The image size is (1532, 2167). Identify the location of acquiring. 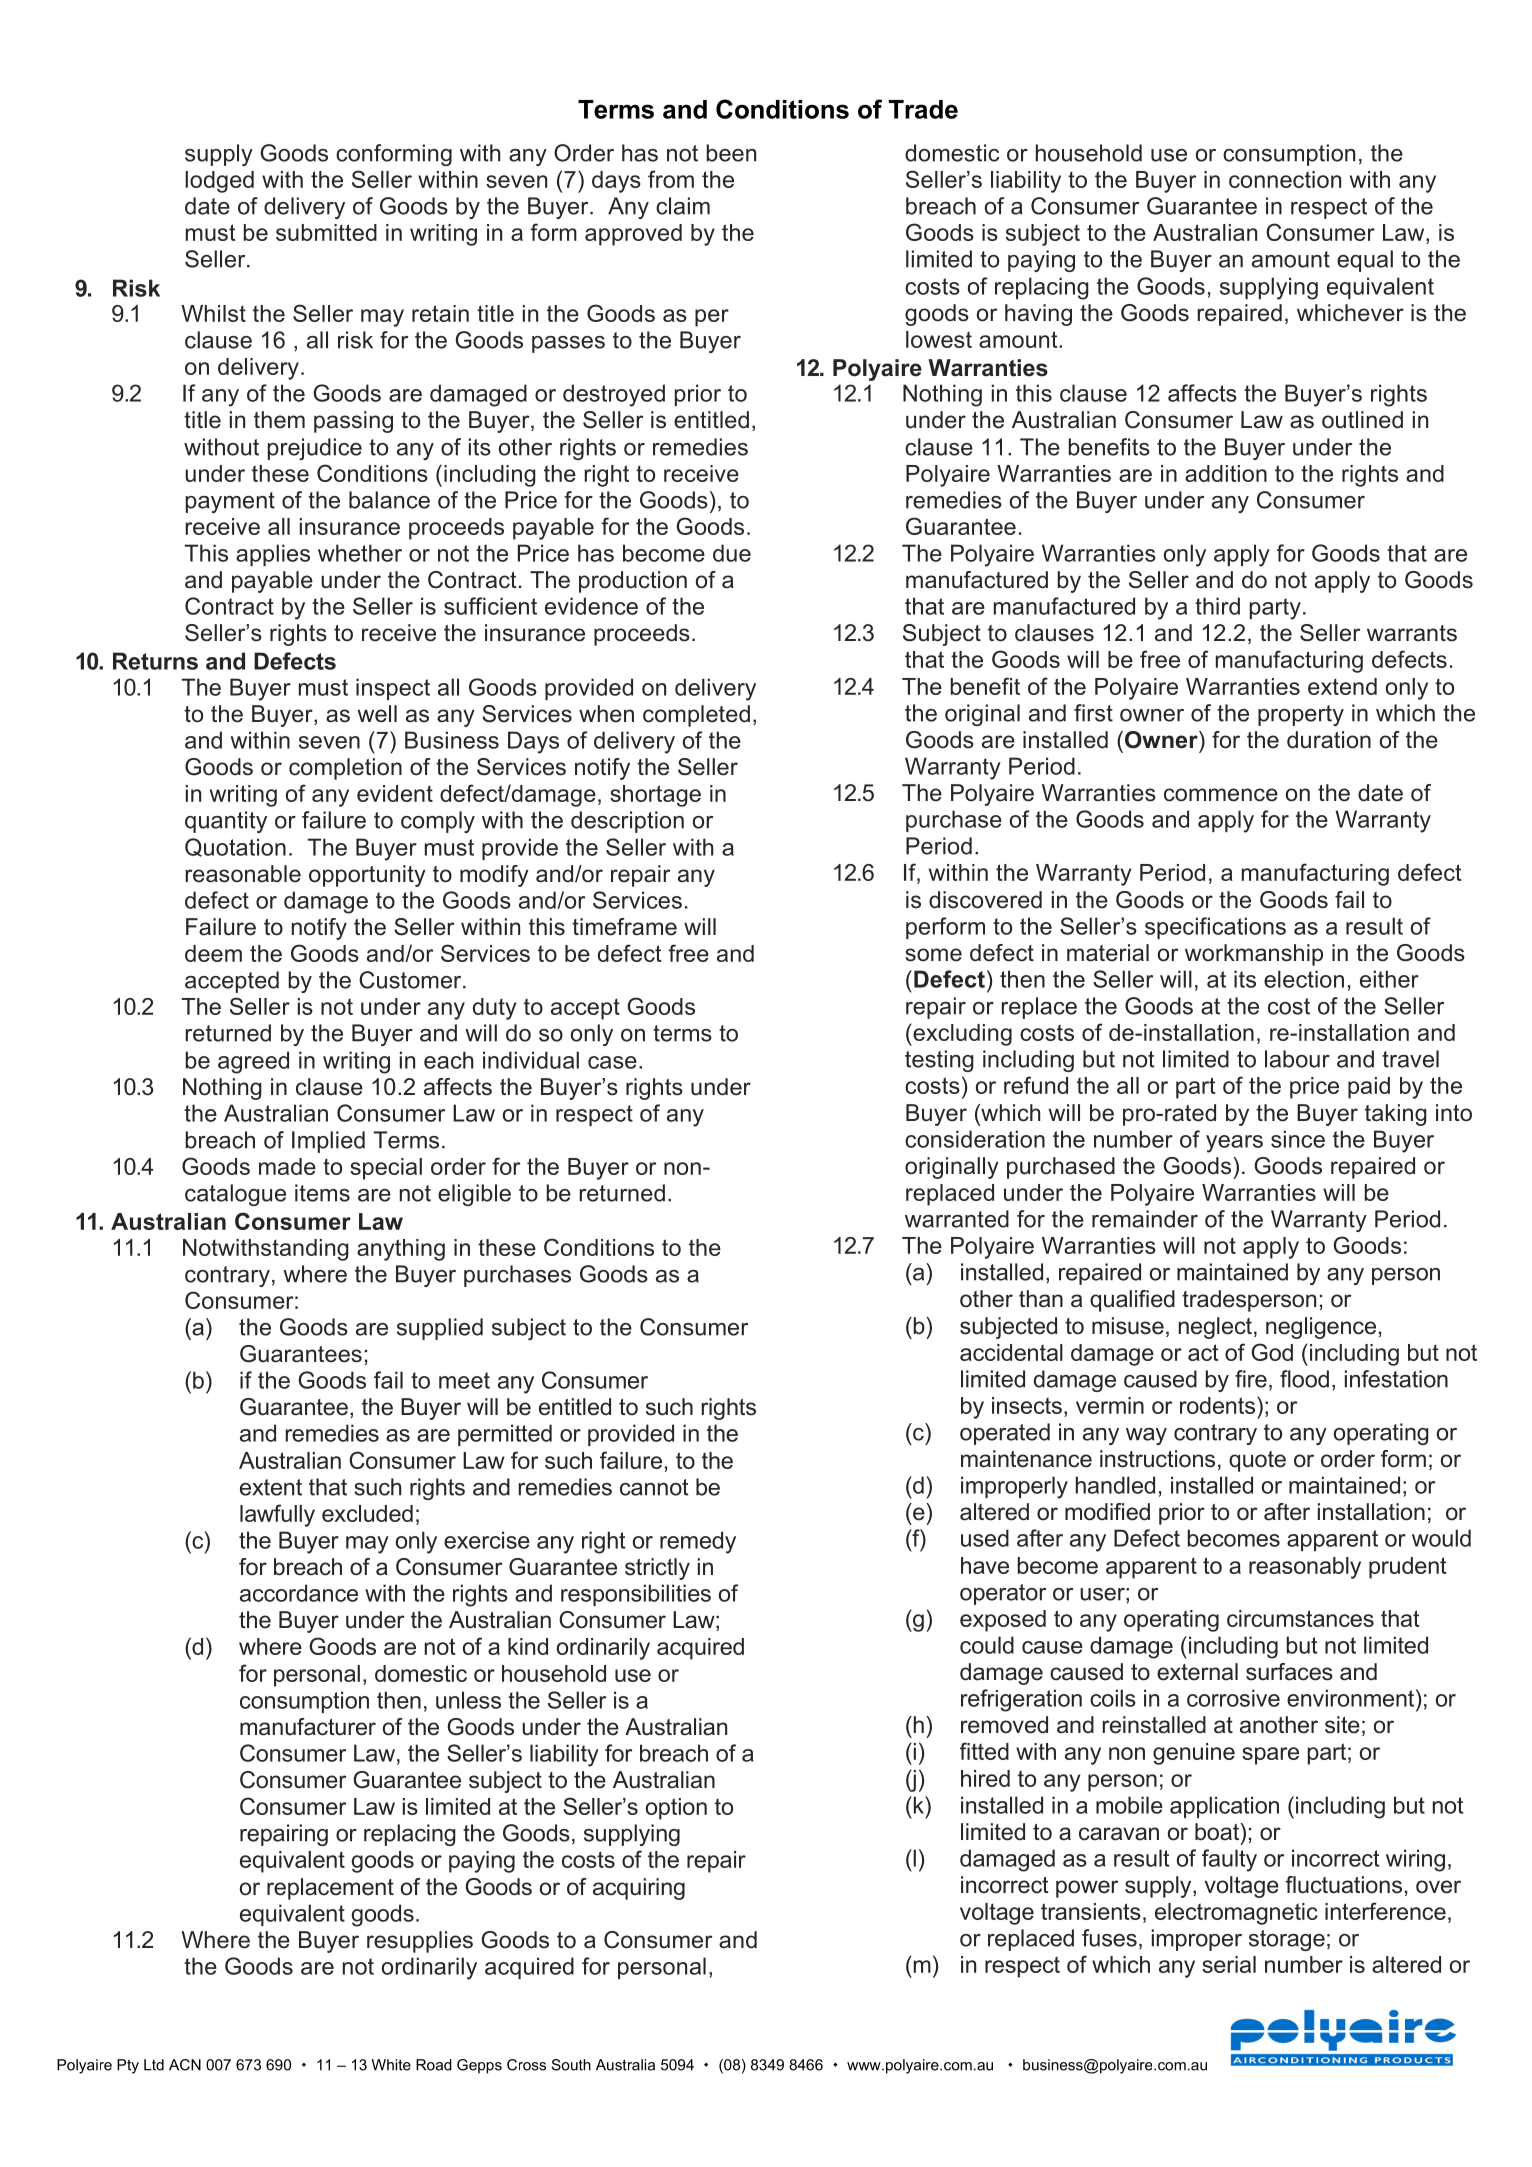
(639, 1889).
